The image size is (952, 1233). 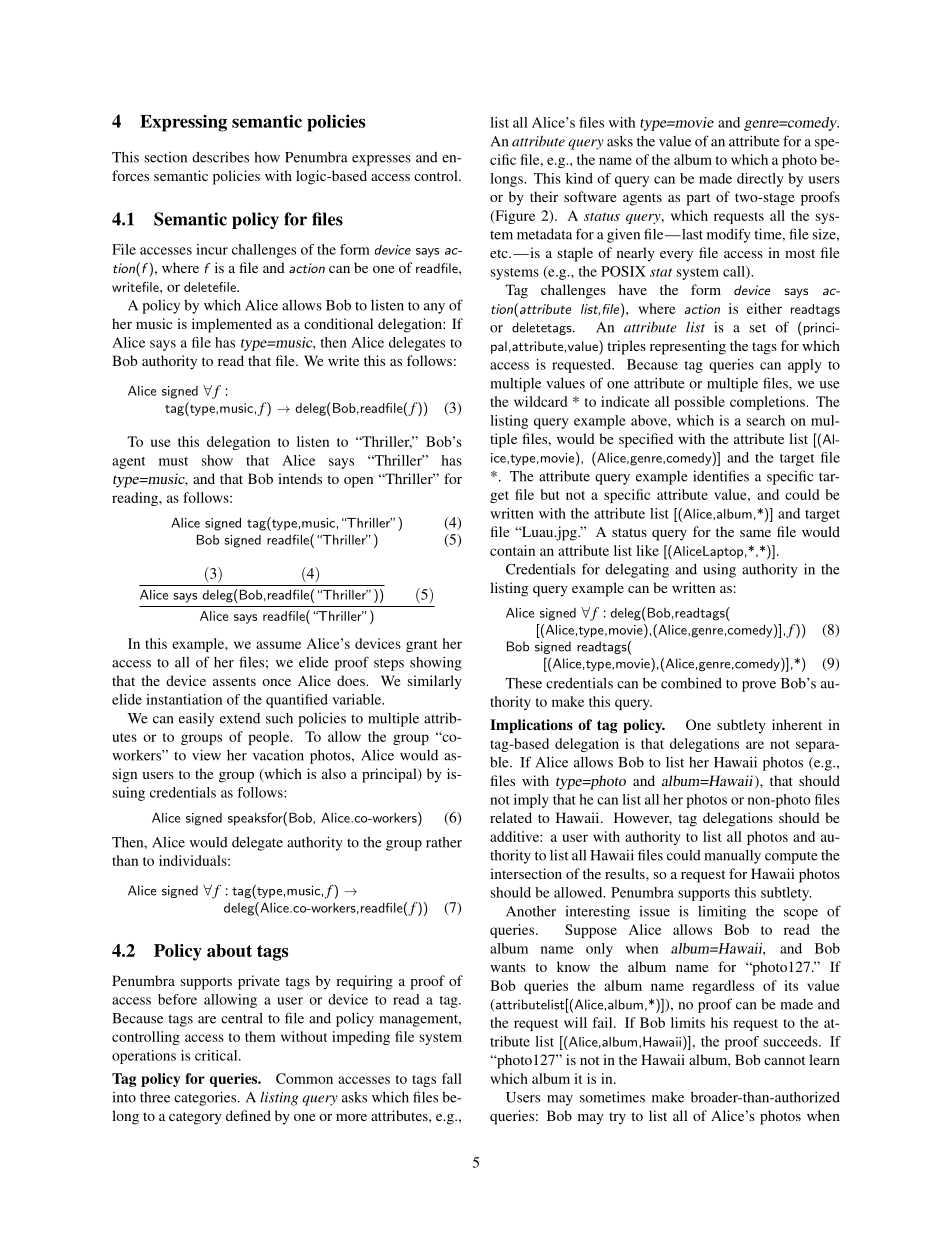 I want to click on rather, so click(x=444, y=842).
